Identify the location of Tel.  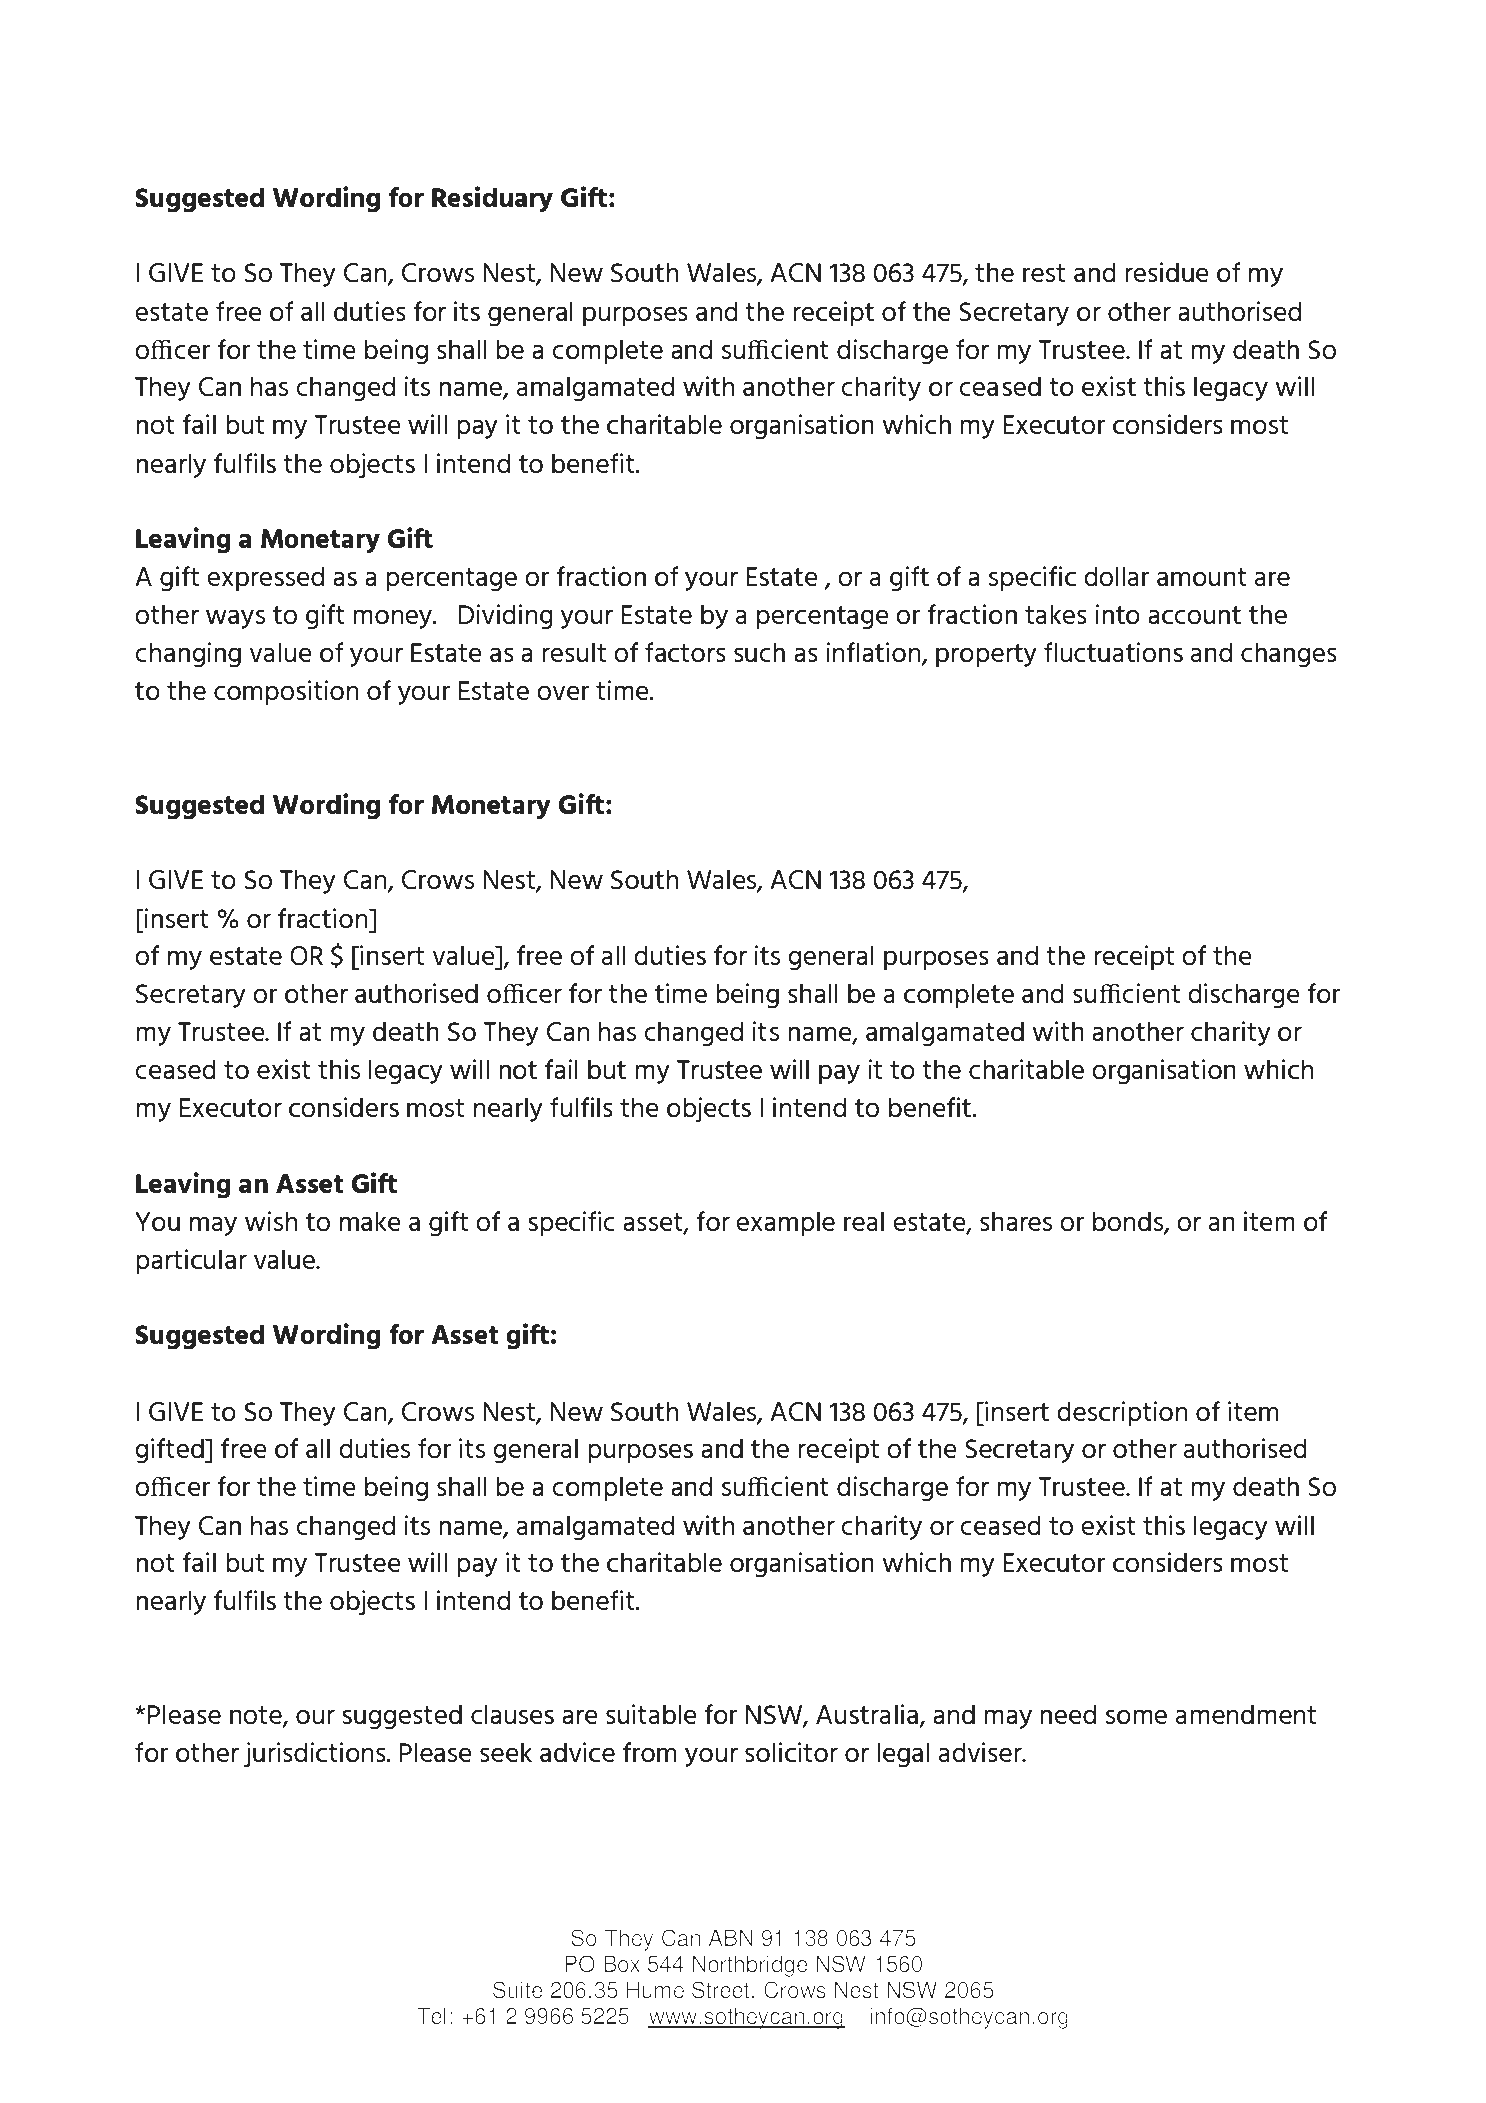
(431, 2016).
